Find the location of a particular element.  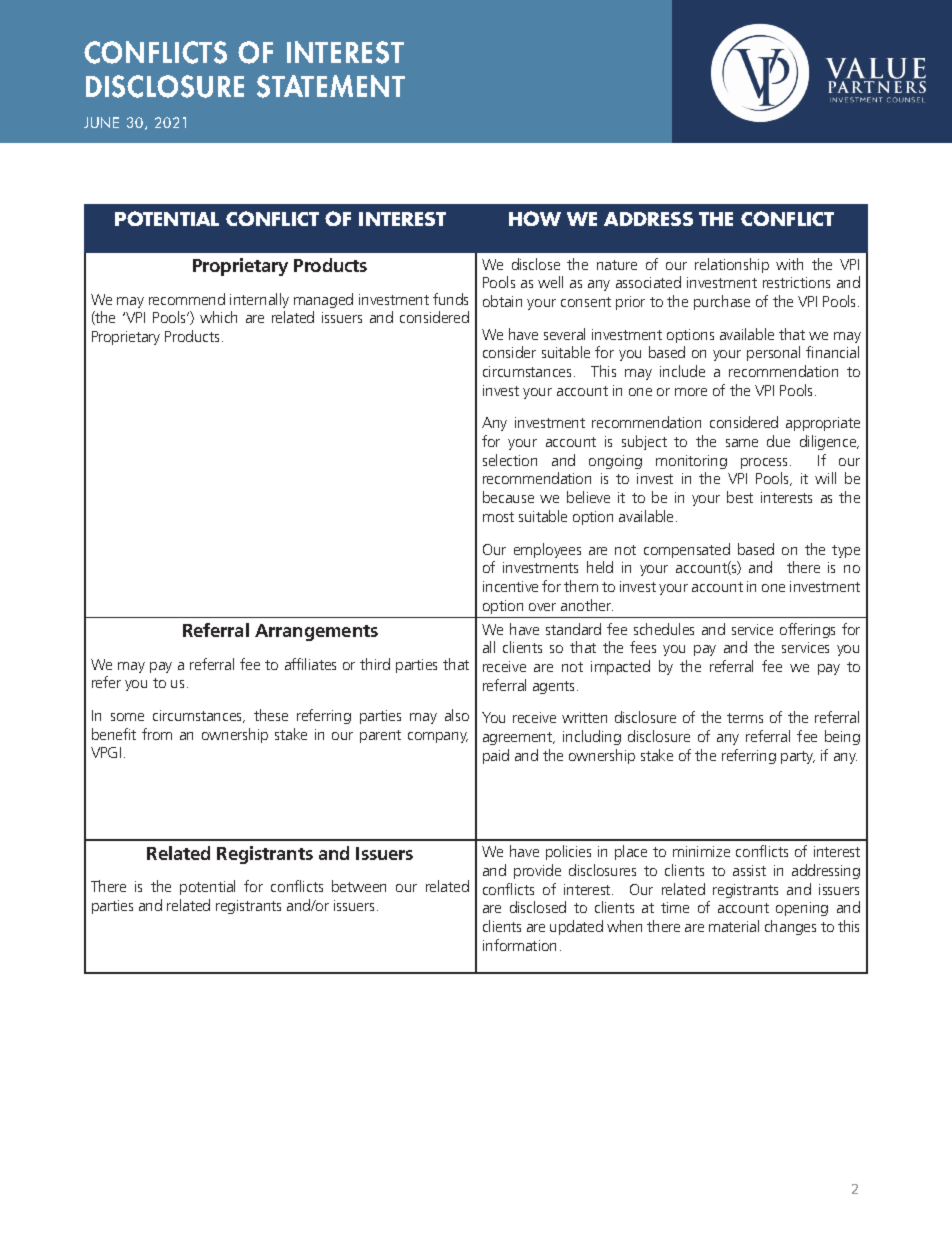

third is located at coordinates (375, 664).
